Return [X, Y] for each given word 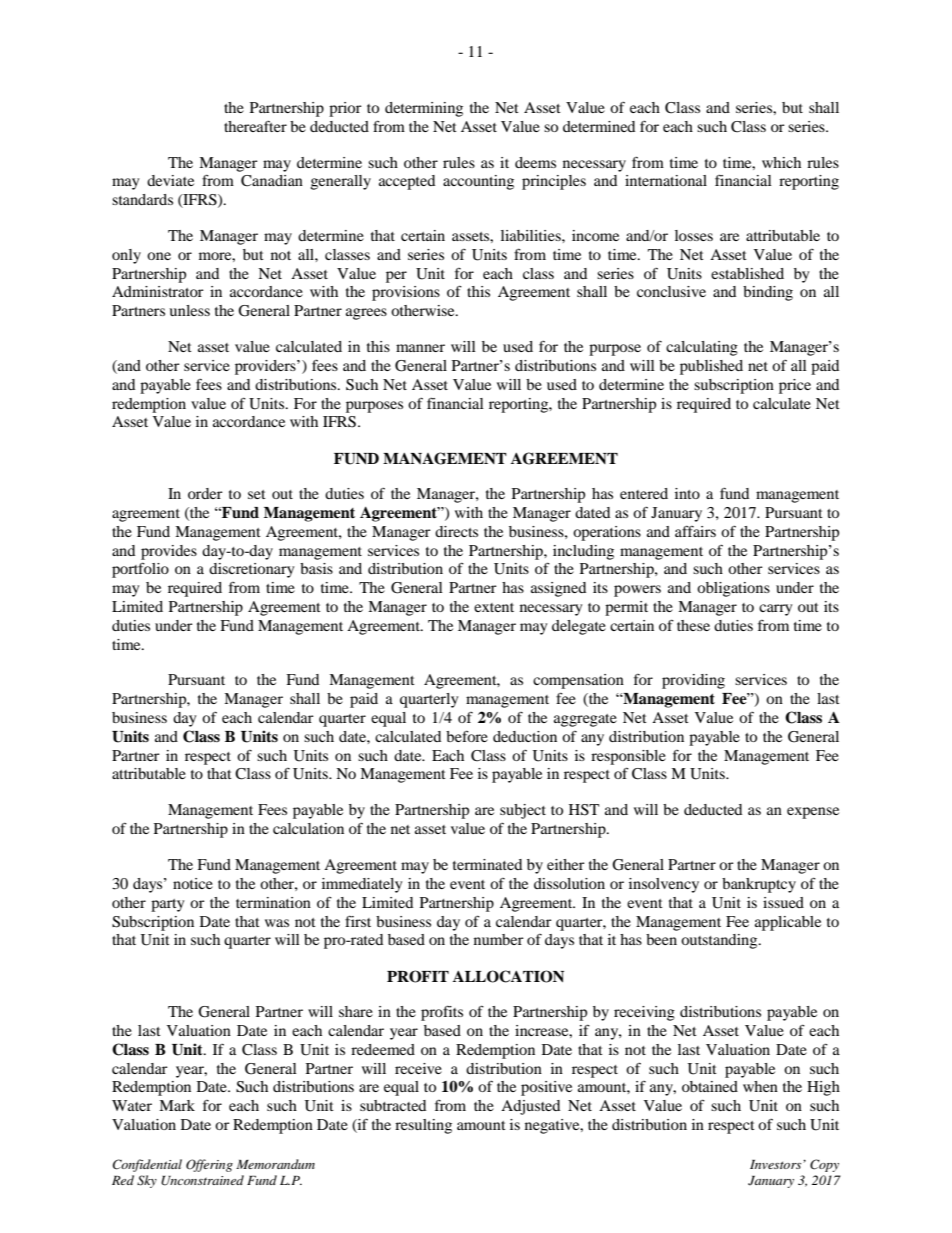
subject [523, 811]
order [205, 493]
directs [456, 531]
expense [813, 813]
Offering [209, 1165]
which [781, 162]
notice [193, 883]
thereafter [255, 126]
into [687, 493]
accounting [478, 182]
